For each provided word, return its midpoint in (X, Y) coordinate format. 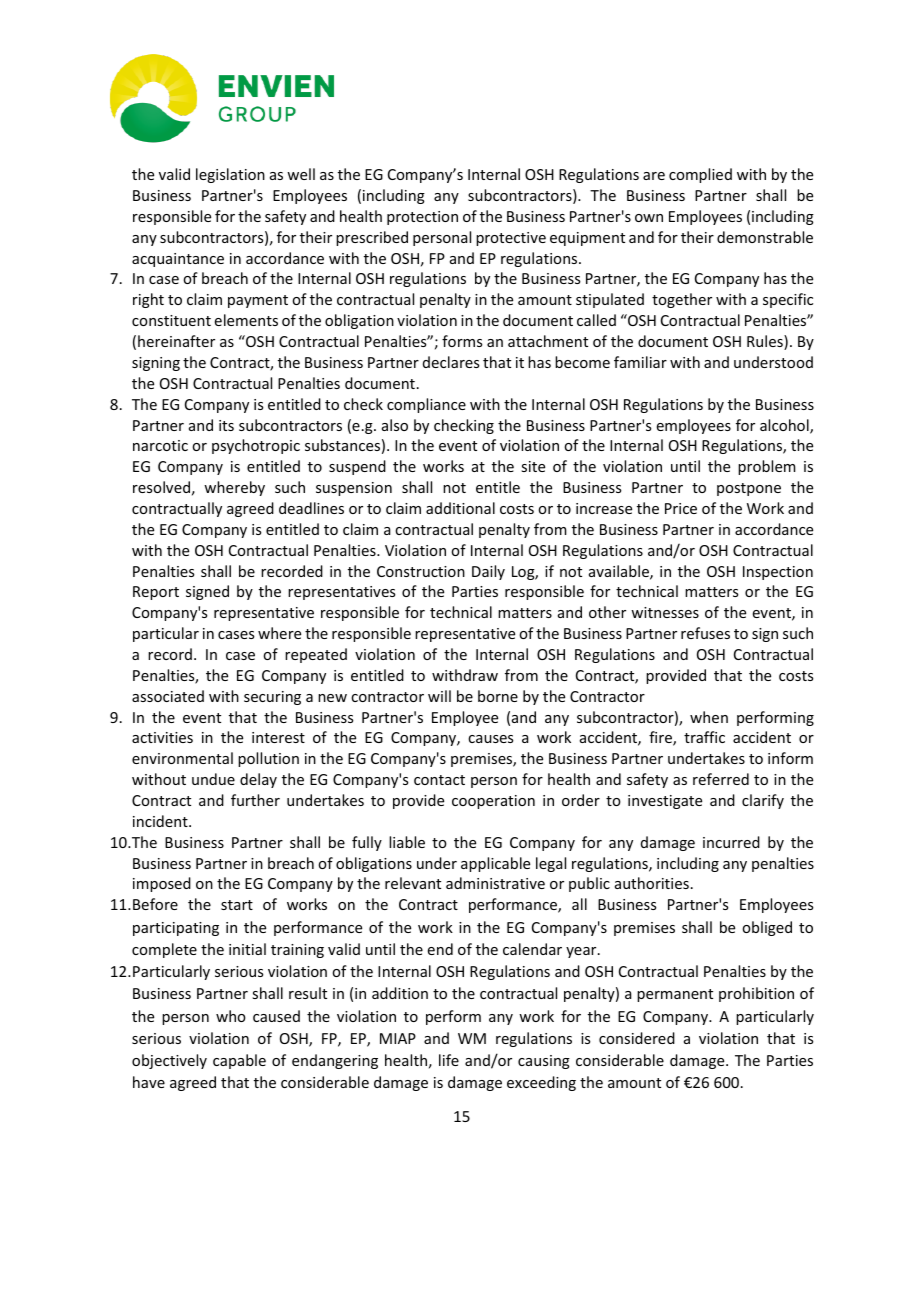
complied (700, 175)
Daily (488, 572)
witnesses (665, 612)
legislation (230, 175)
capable (239, 1061)
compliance (426, 405)
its (226, 425)
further (255, 800)
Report (156, 593)
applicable (495, 864)
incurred (731, 842)
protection (422, 218)
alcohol (785, 426)
